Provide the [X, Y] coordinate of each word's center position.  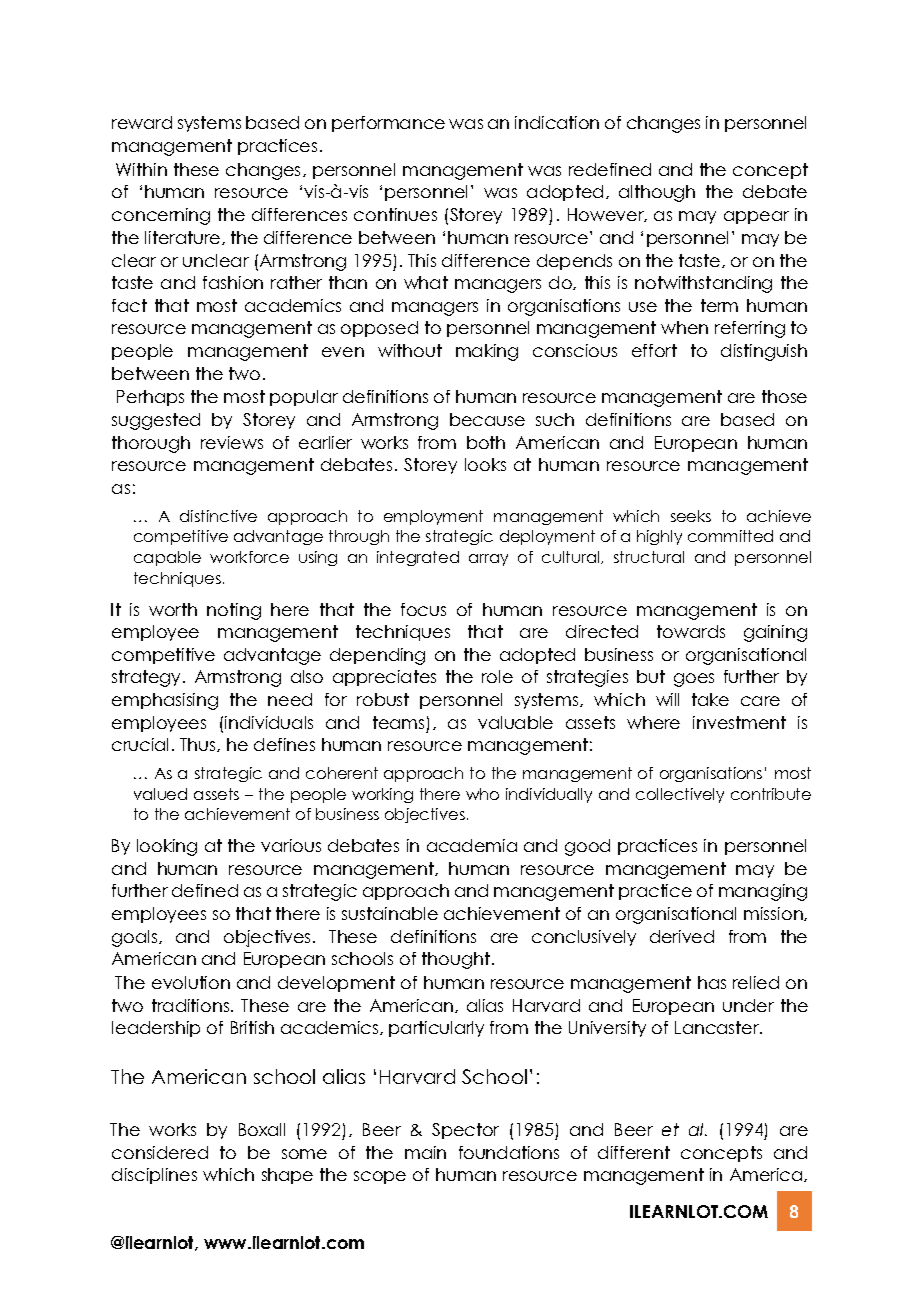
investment [739, 722]
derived [682, 936]
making [487, 352]
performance [388, 124]
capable [167, 558]
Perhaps [150, 398]
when [684, 327]
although [657, 193]
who [482, 794]
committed [730, 536]
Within [141, 169]
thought [456, 960]
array [488, 560]
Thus [199, 745]
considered [160, 1152]
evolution [191, 982]
